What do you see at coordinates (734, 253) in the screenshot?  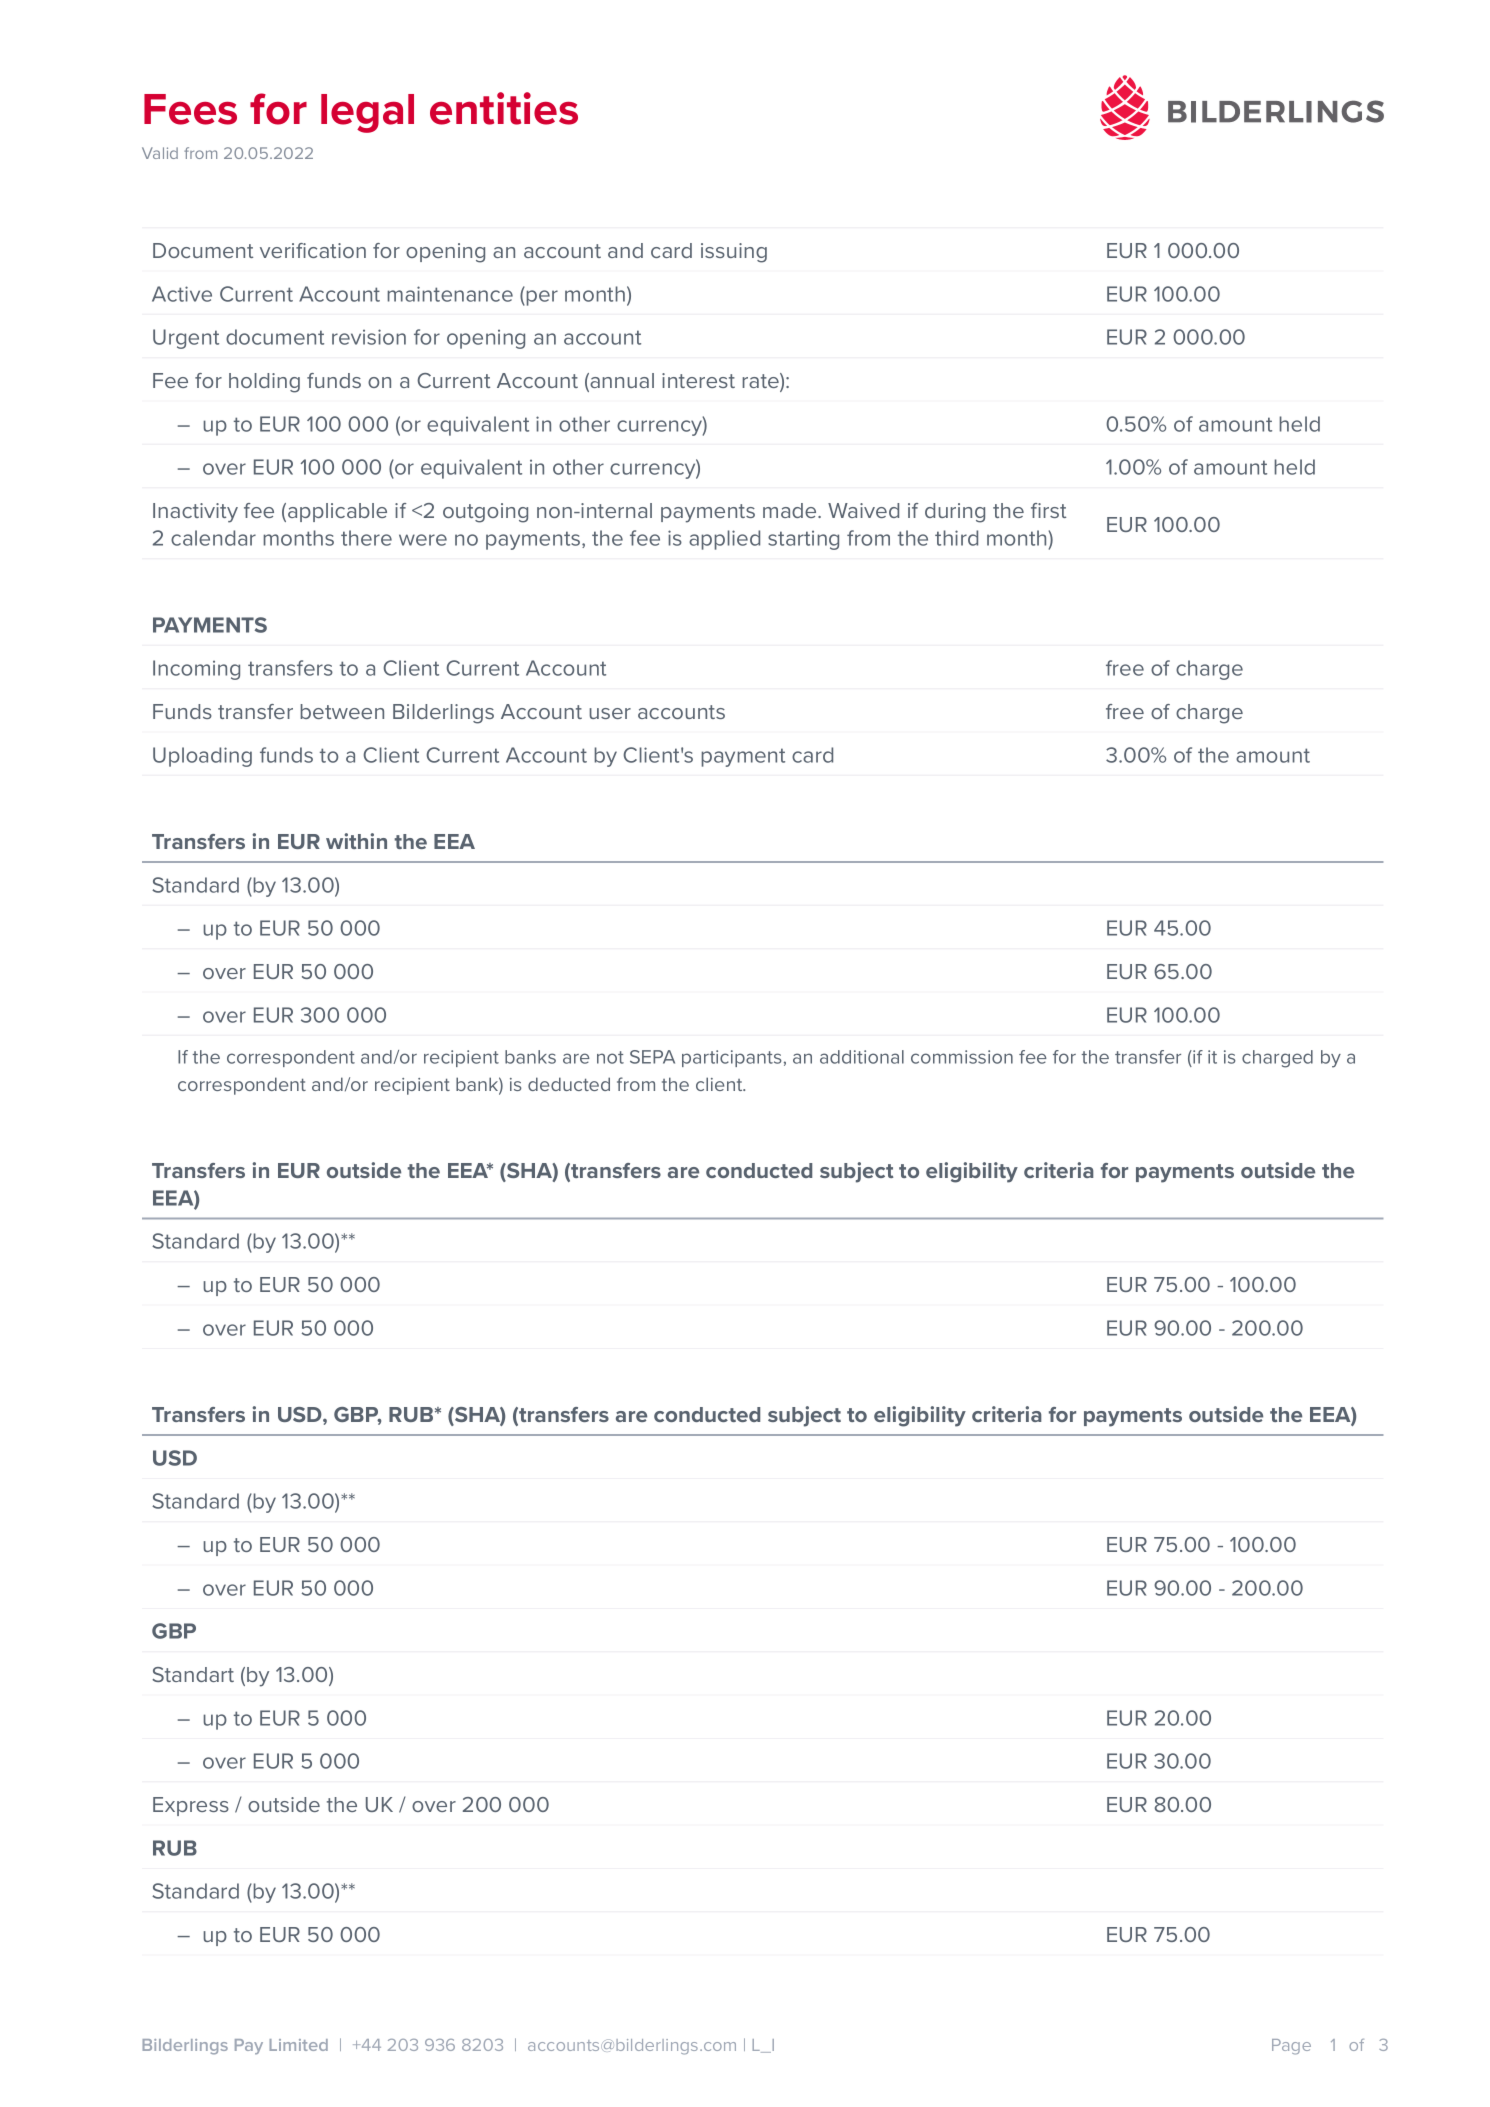 I see `issuing` at bounding box center [734, 253].
